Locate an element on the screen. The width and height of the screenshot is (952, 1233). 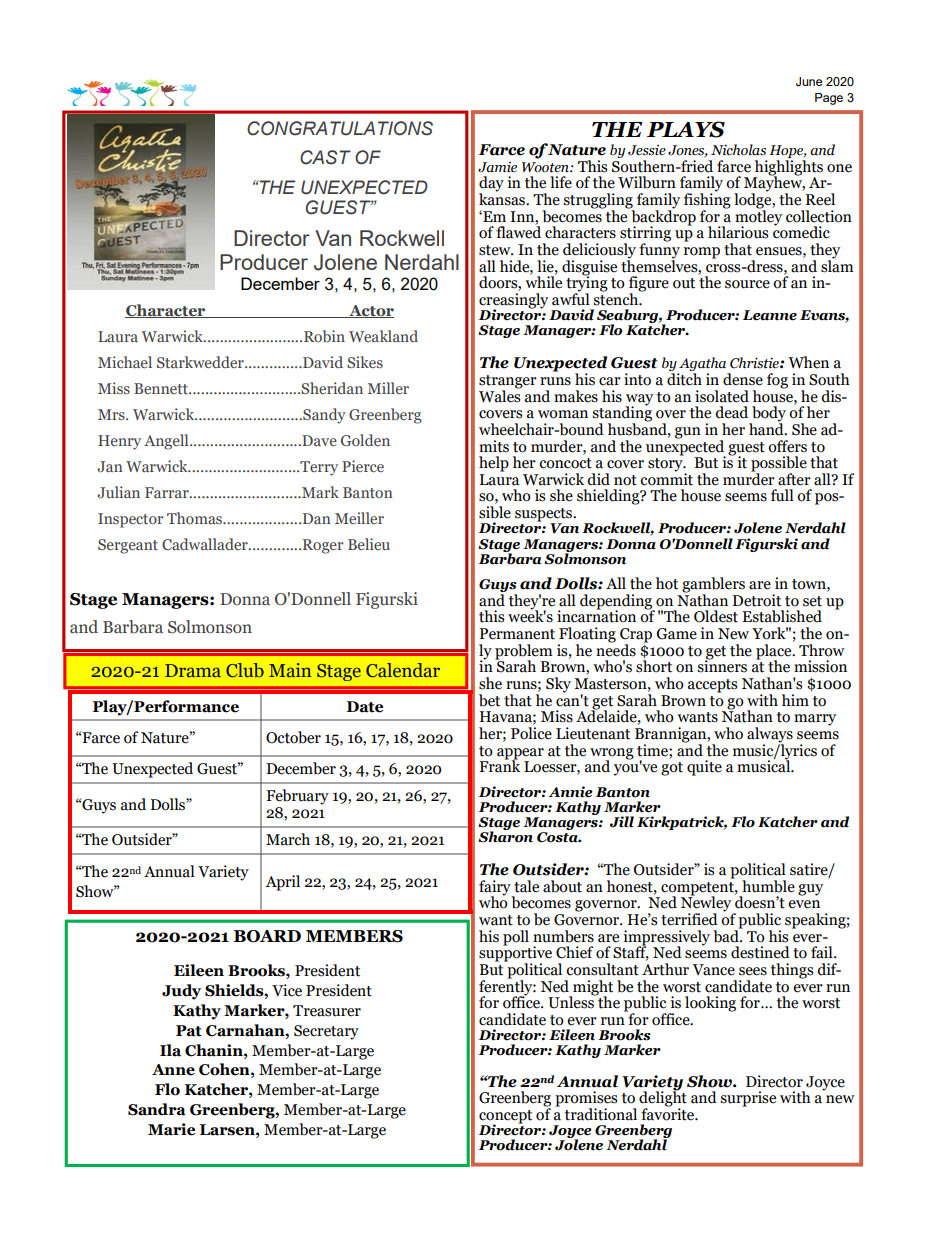
Permanent is located at coordinates (517, 634).
